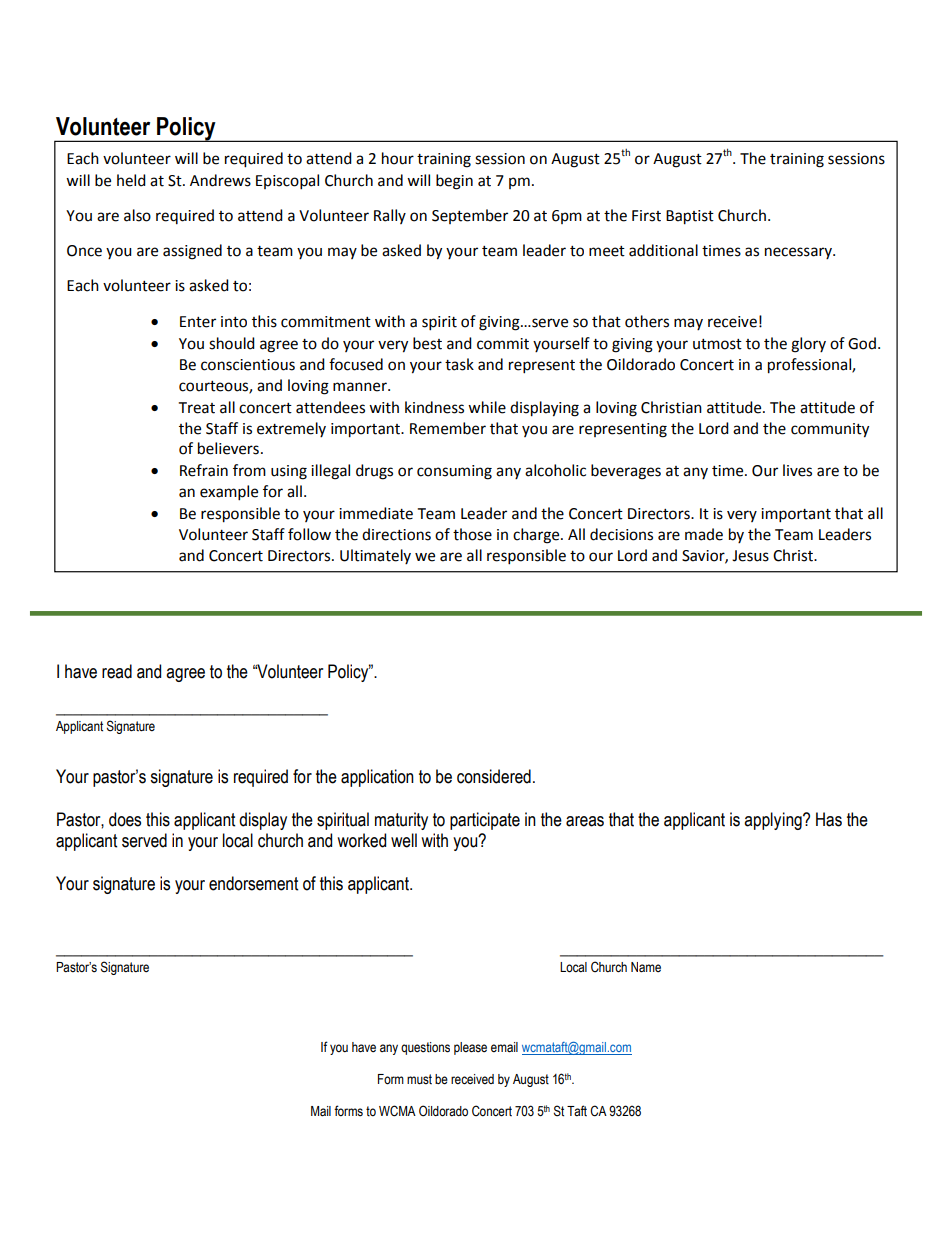 The width and height of the page is (952, 1233). Describe the element at coordinates (220, 180) in the page. I see `Andrews` at that location.
